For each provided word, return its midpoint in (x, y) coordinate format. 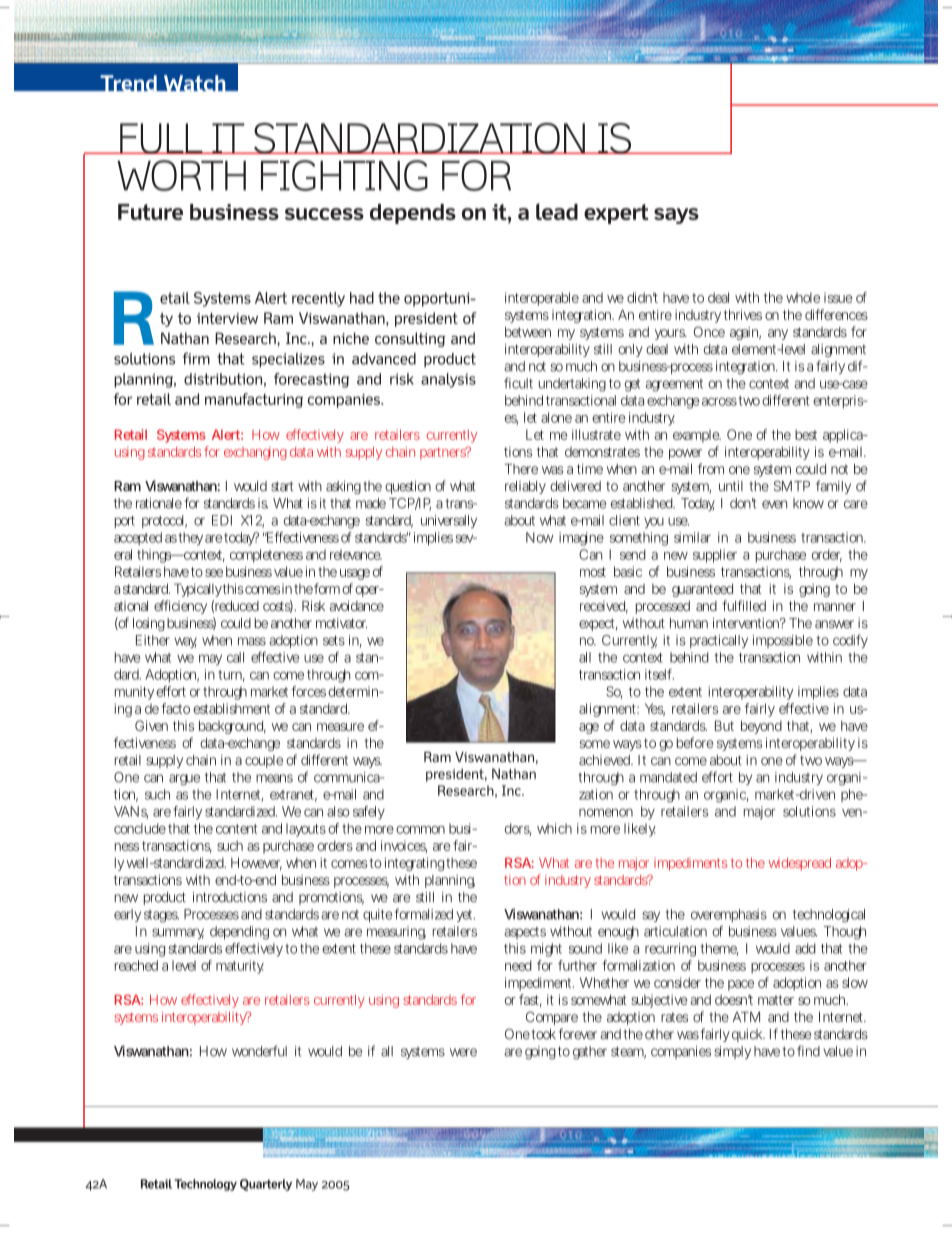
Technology (205, 1185)
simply (732, 1052)
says (676, 216)
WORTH (181, 175)
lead (557, 211)
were (463, 1052)
